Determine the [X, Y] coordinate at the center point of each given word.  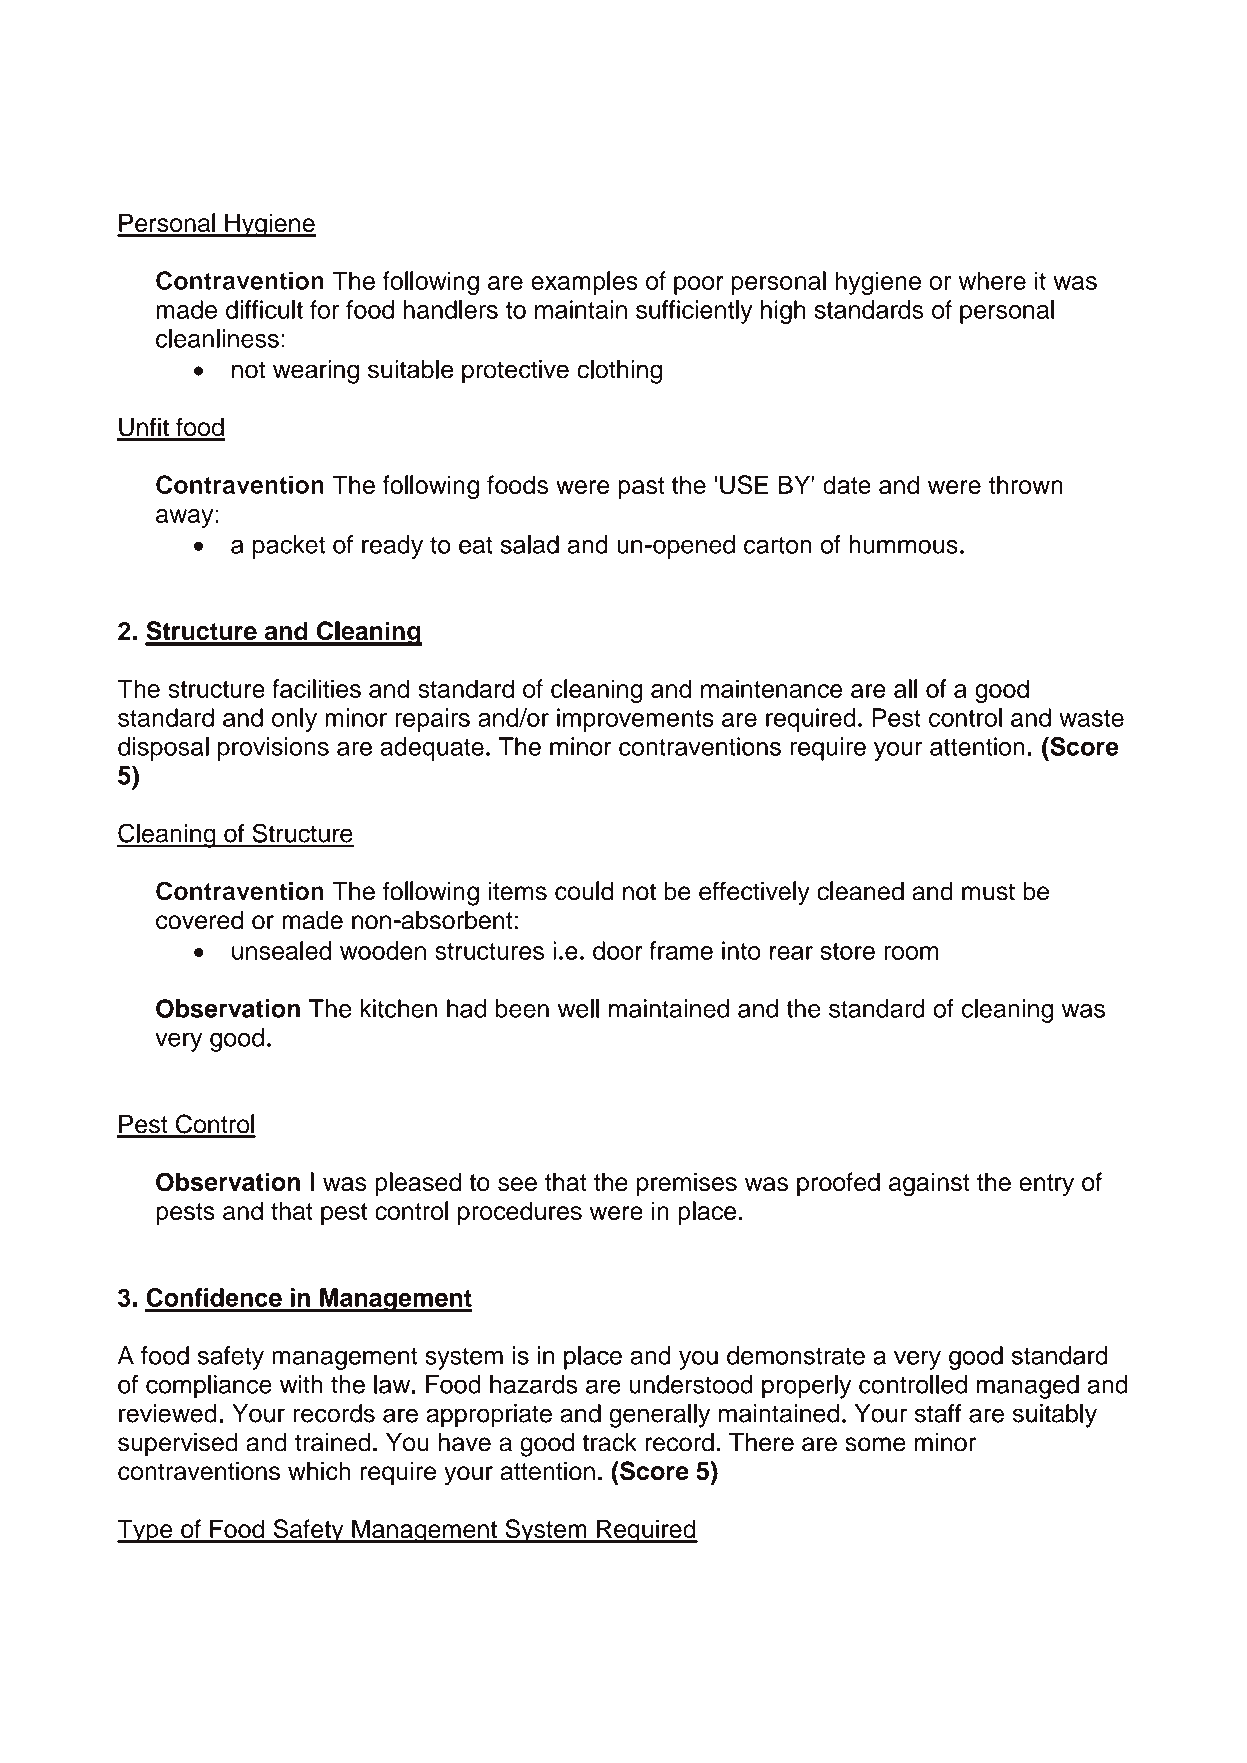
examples [584, 283]
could [584, 891]
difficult [264, 309]
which [319, 1471]
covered [199, 920]
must [988, 892]
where [992, 280]
